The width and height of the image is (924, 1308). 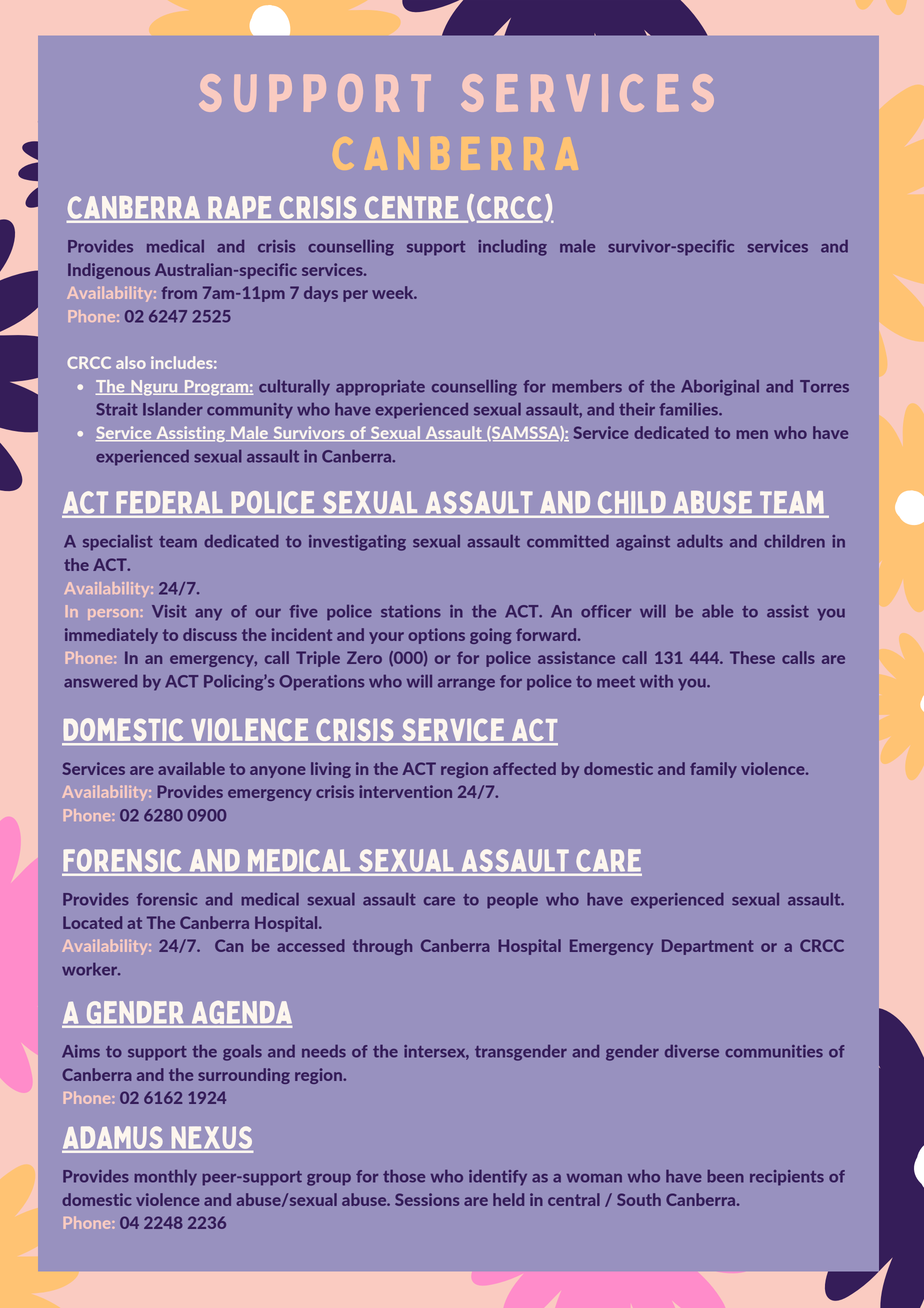 I want to click on These, so click(x=752, y=657).
